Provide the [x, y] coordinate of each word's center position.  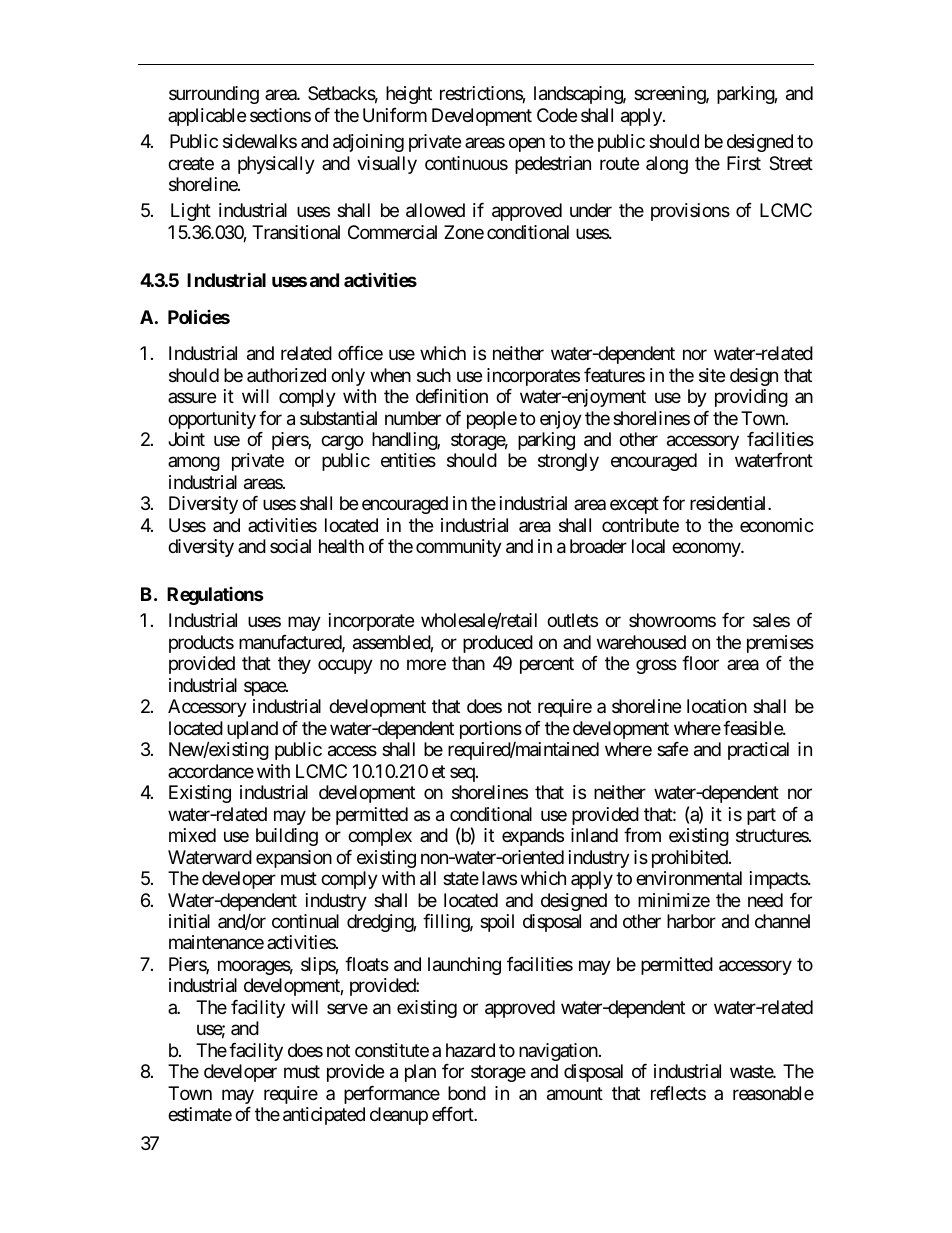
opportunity [212, 420]
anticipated [324, 1116]
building [287, 837]
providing [751, 398]
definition [452, 396]
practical [758, 751]
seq [463, 774]
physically [276, 165]
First [744, 163]
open [527, 144]
